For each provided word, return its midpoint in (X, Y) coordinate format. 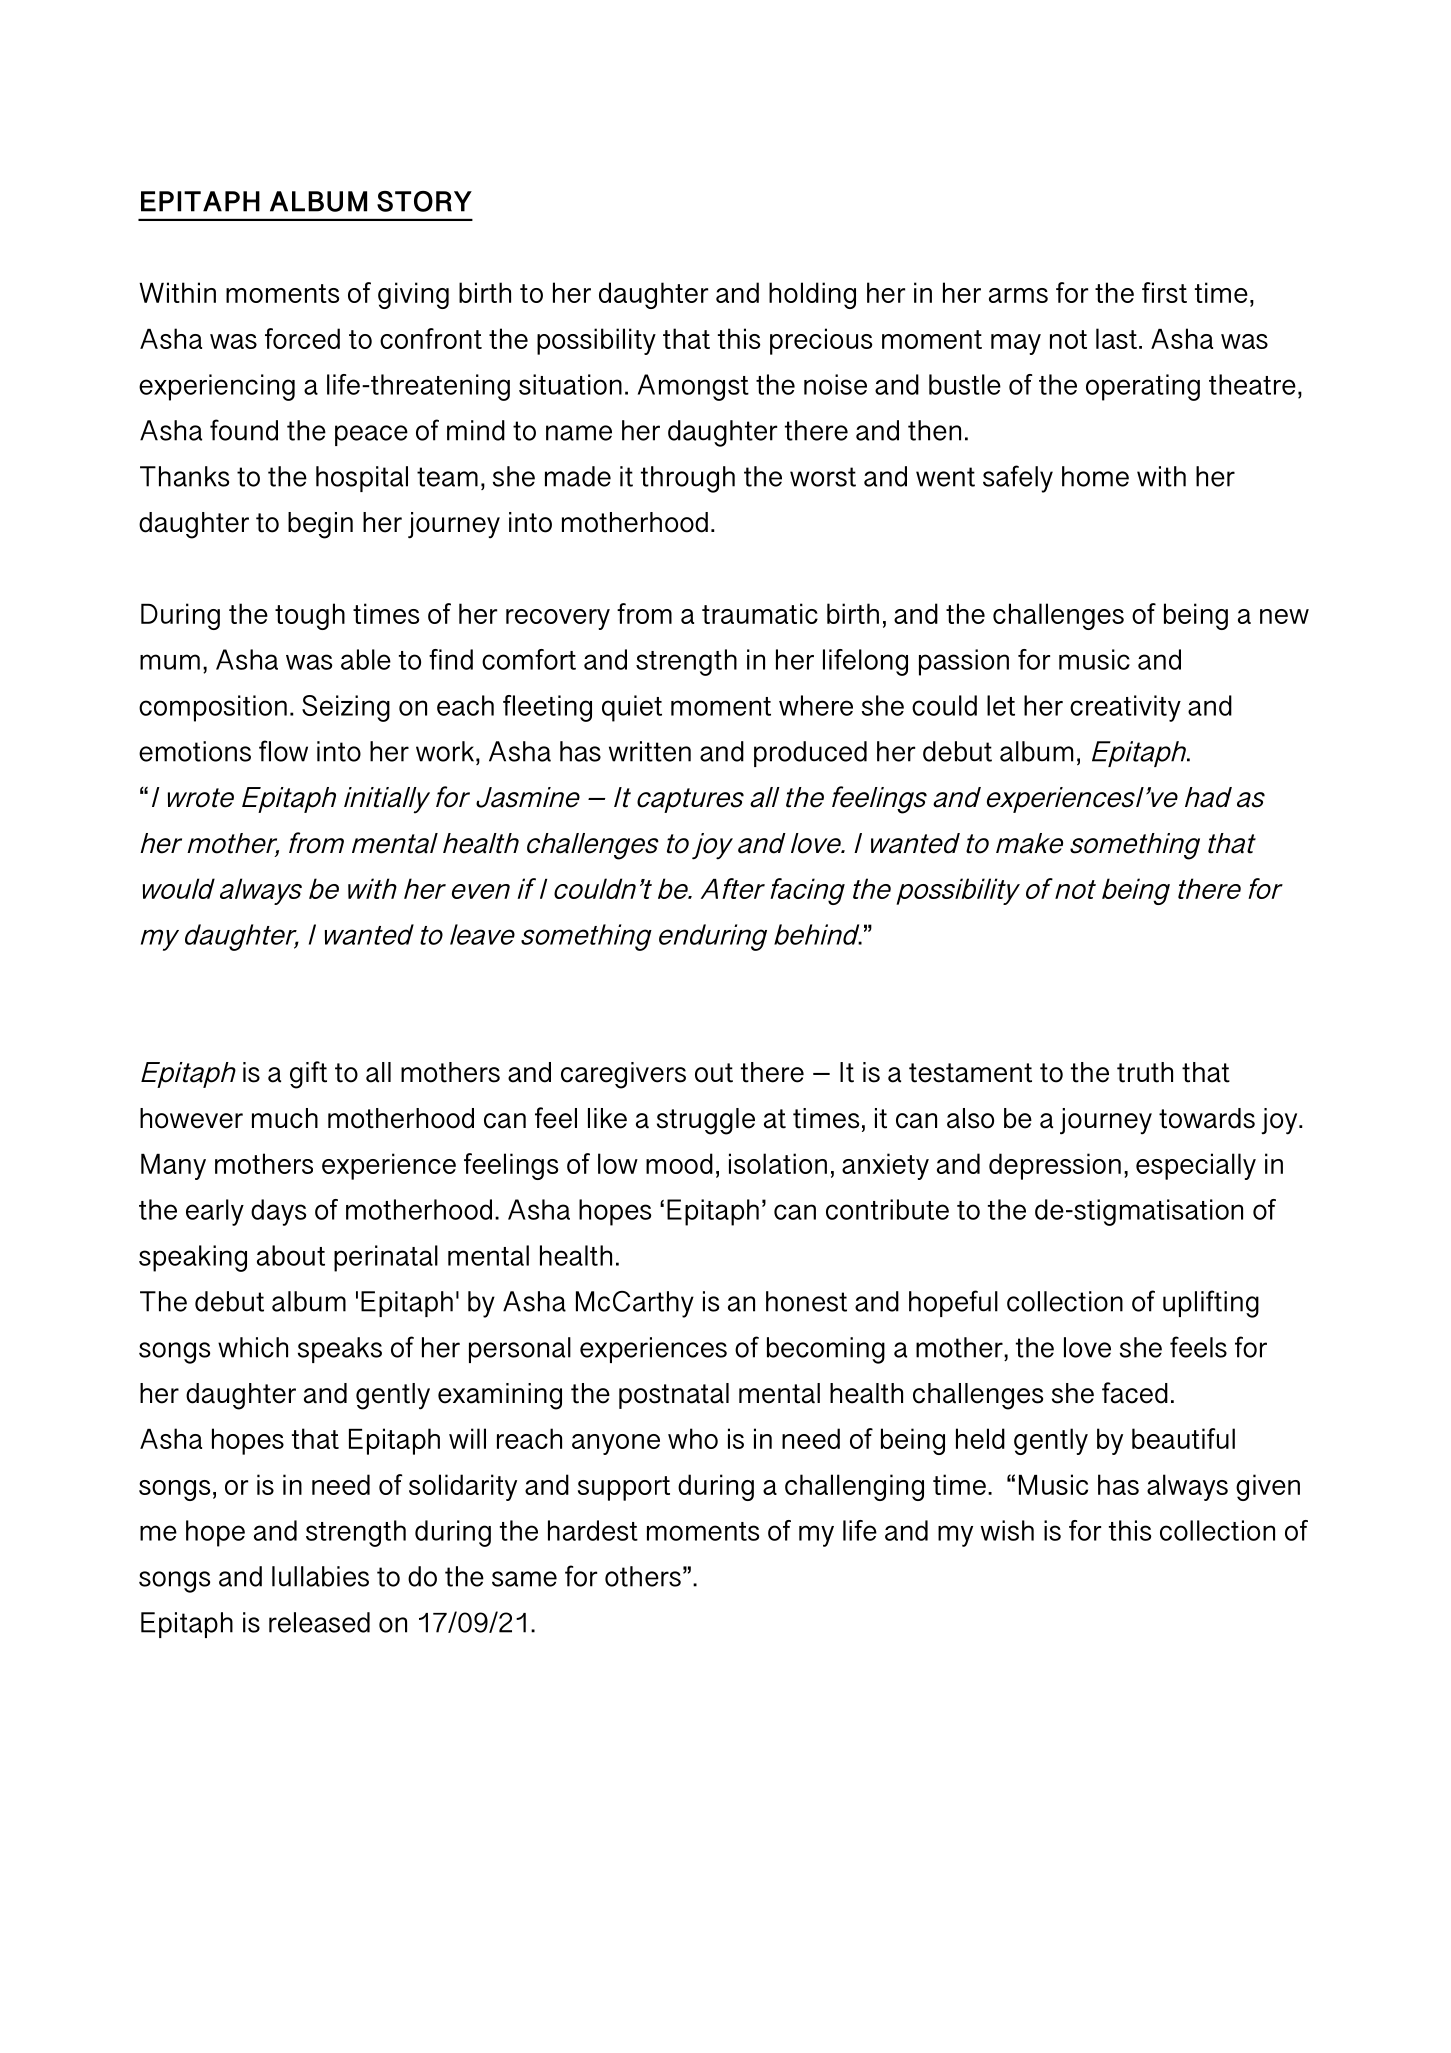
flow (283, 751)
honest (806, 1301)
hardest (593, 1530)
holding (812, 295)
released (319, 1622)
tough (310, 616)
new (1284, 616)
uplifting (1211, 1304)
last (1116, 338)
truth (1145, 1072)
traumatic (760, 613)
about (291, 1255)
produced (810, 754)
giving (413, 295)
